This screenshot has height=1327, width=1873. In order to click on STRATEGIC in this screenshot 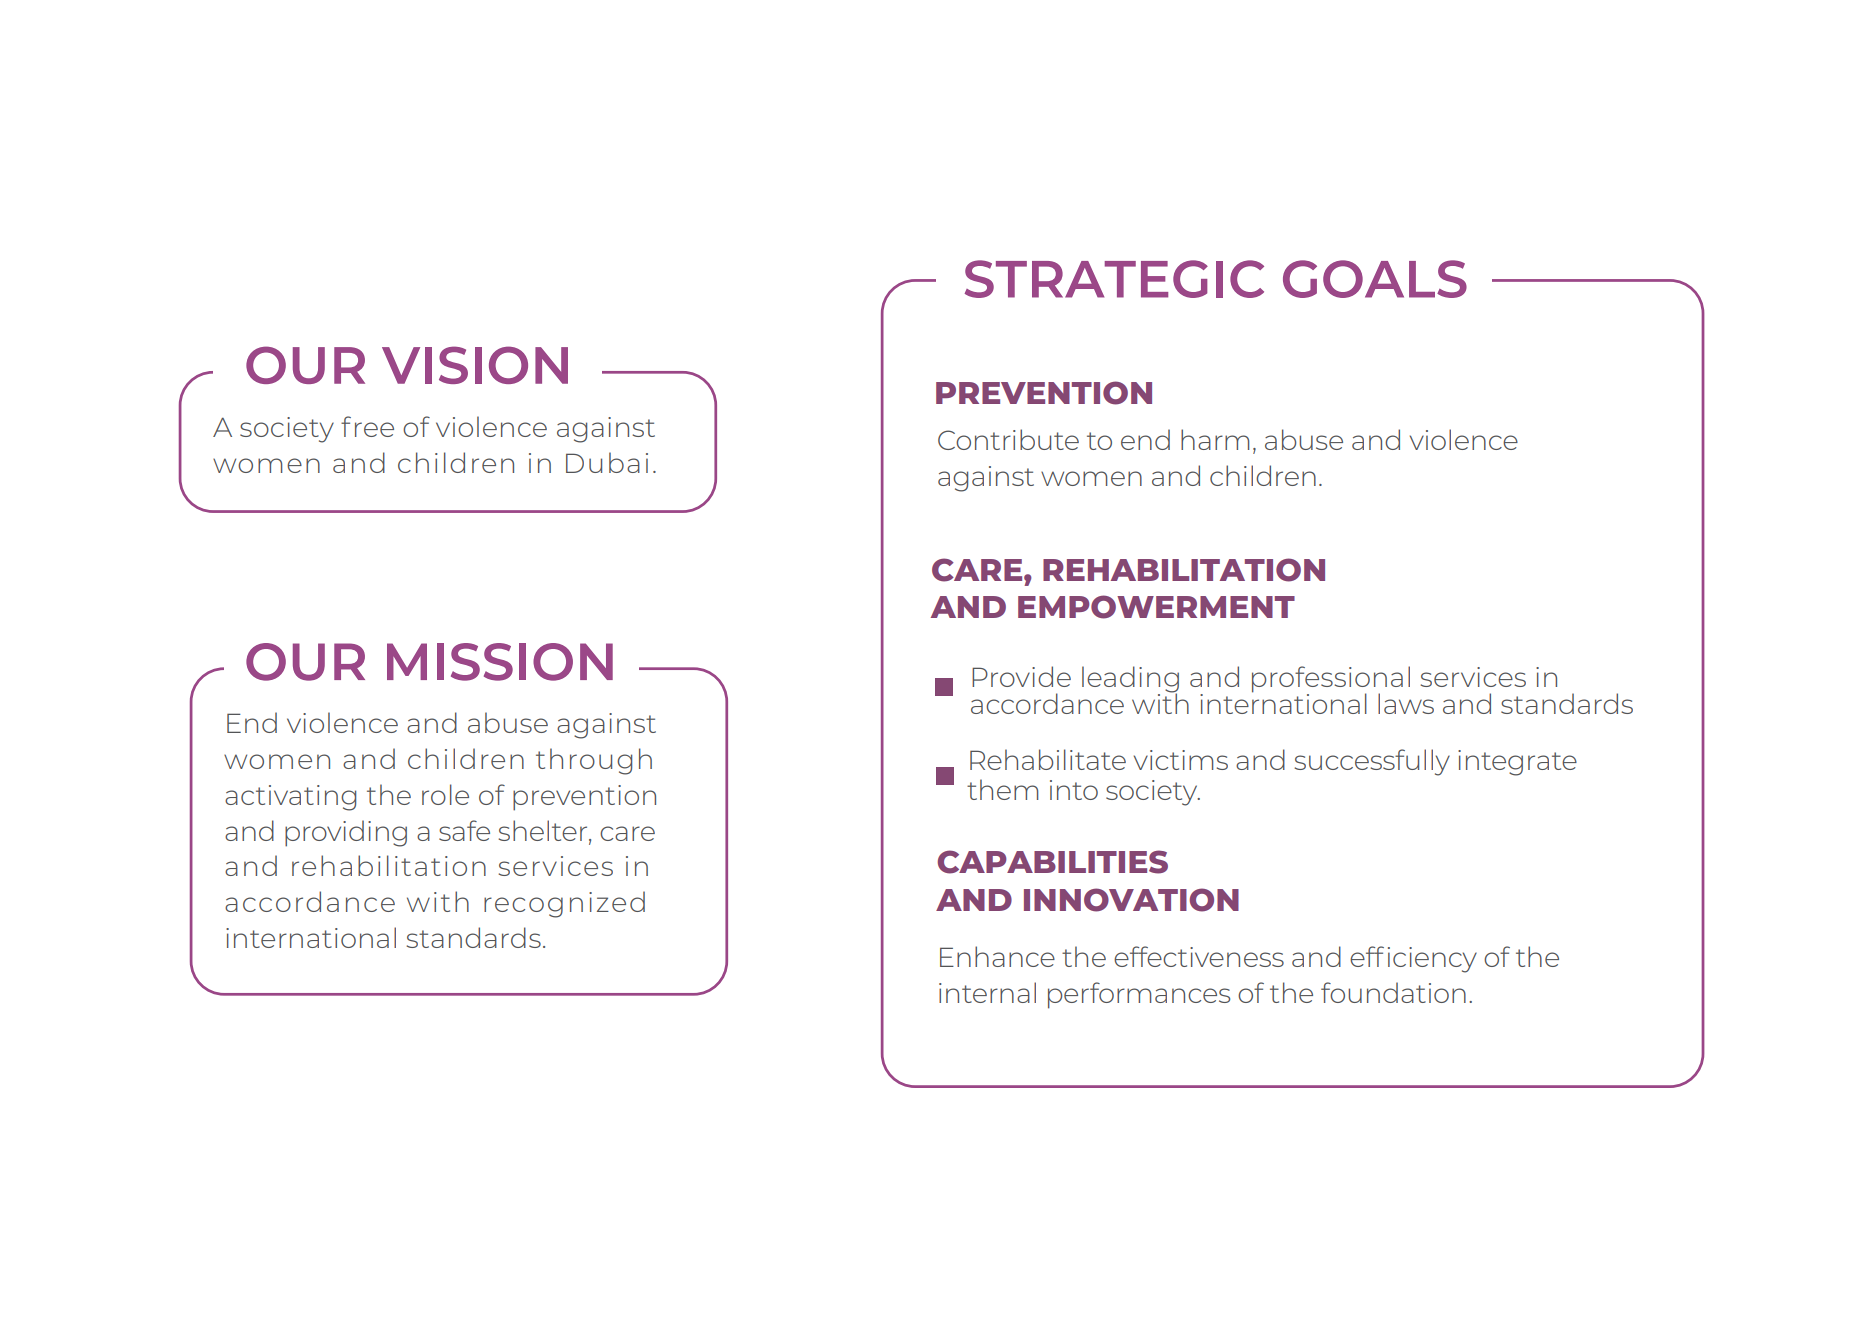, I will do `click(1114, 279)`.
